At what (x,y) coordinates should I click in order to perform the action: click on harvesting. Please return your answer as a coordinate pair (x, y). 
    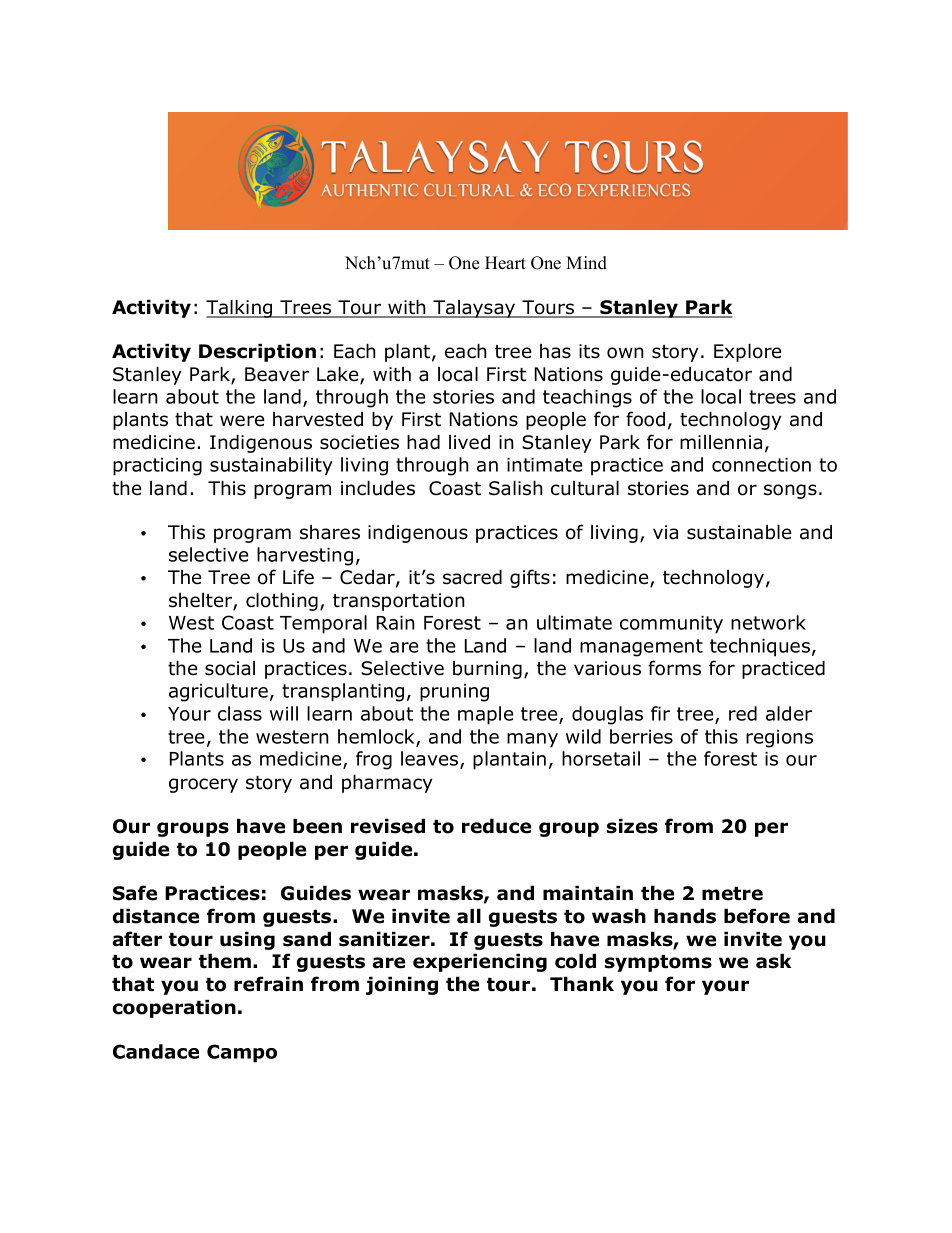
    Looking at the image, I should click on (305, 556).
